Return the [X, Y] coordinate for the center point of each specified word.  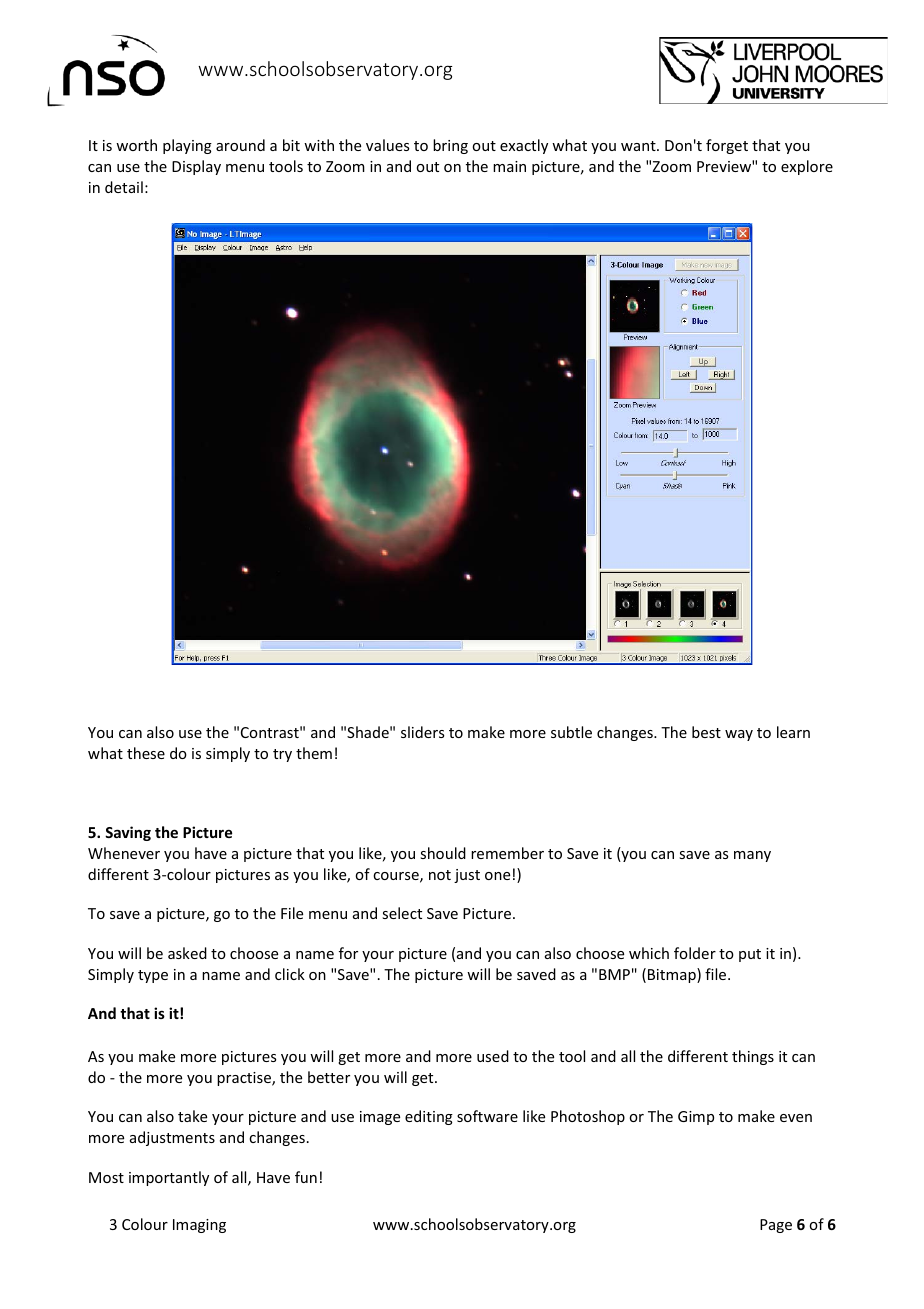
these [146, 753]
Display [196, 167]
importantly [169, 1178]
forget [727, 146]
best [706, 732]
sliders [422, 732]
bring [450, 146]
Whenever [124, 853]
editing [429, 1117]
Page [776, 1226]
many [752, 856]
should [443, 853]
